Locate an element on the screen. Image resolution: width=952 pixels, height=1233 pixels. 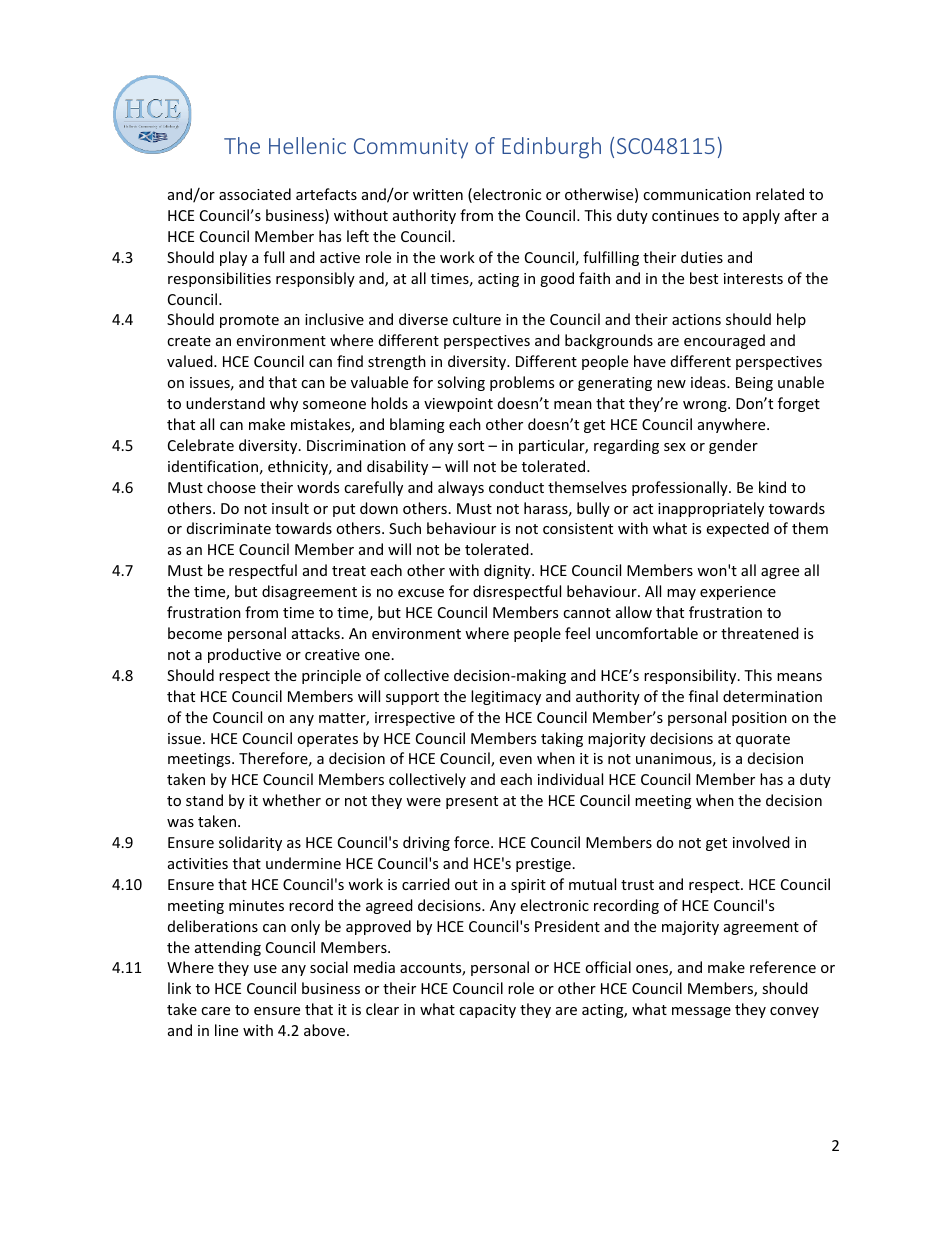
written is located at coordinates (438, 194).
